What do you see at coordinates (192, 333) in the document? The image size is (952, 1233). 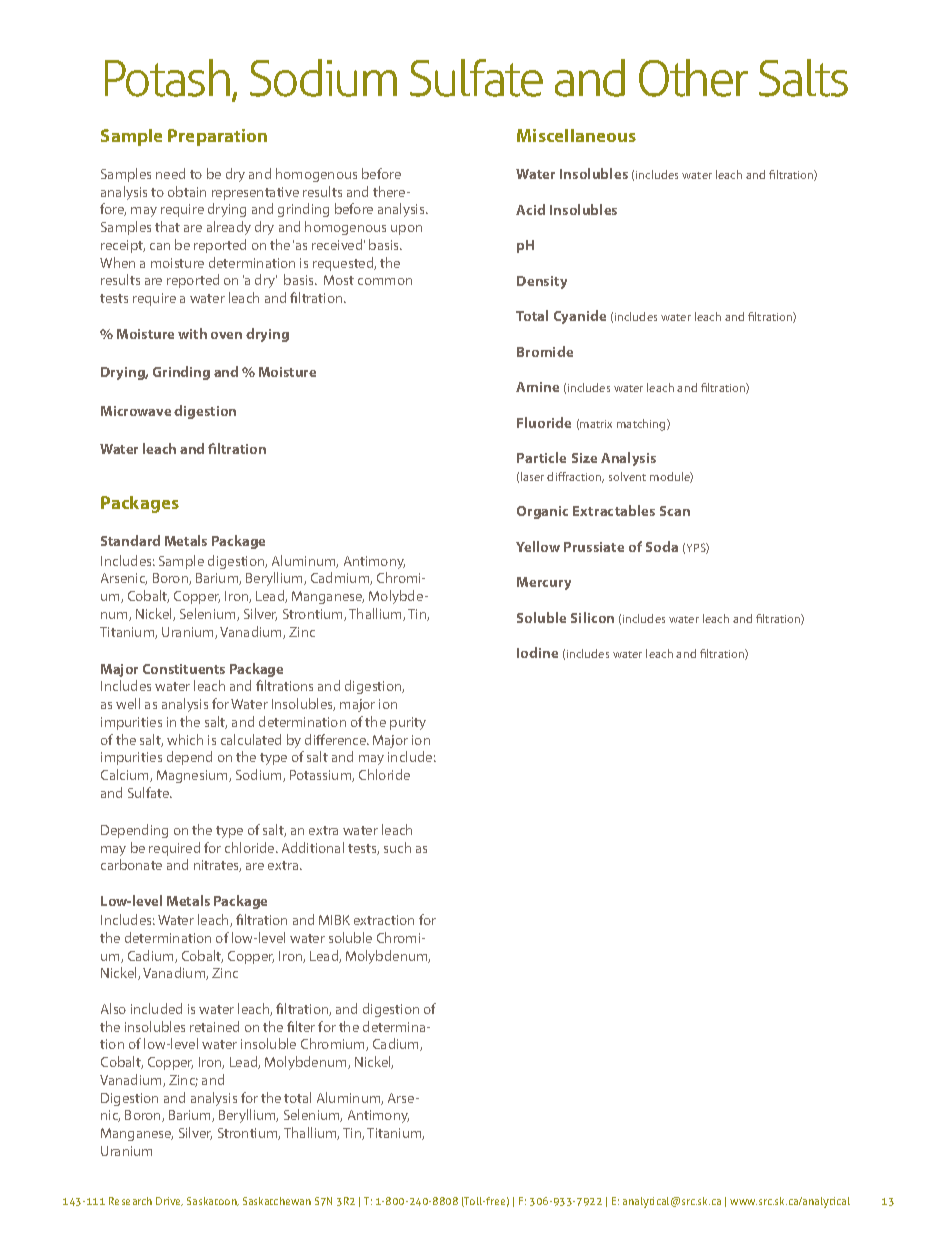 I see `with` at bounding box center [192, 333].
